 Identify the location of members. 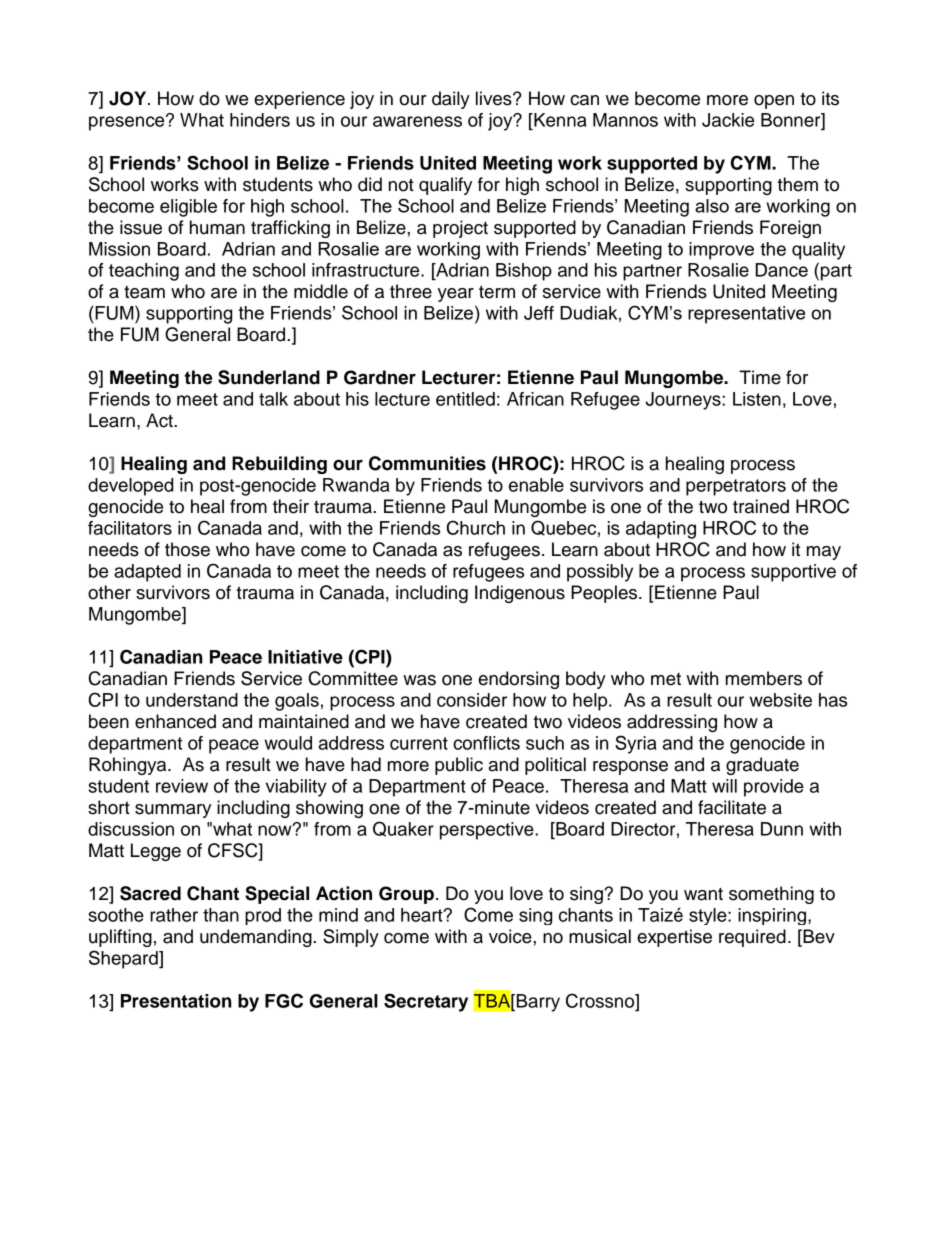
(764, 678).
